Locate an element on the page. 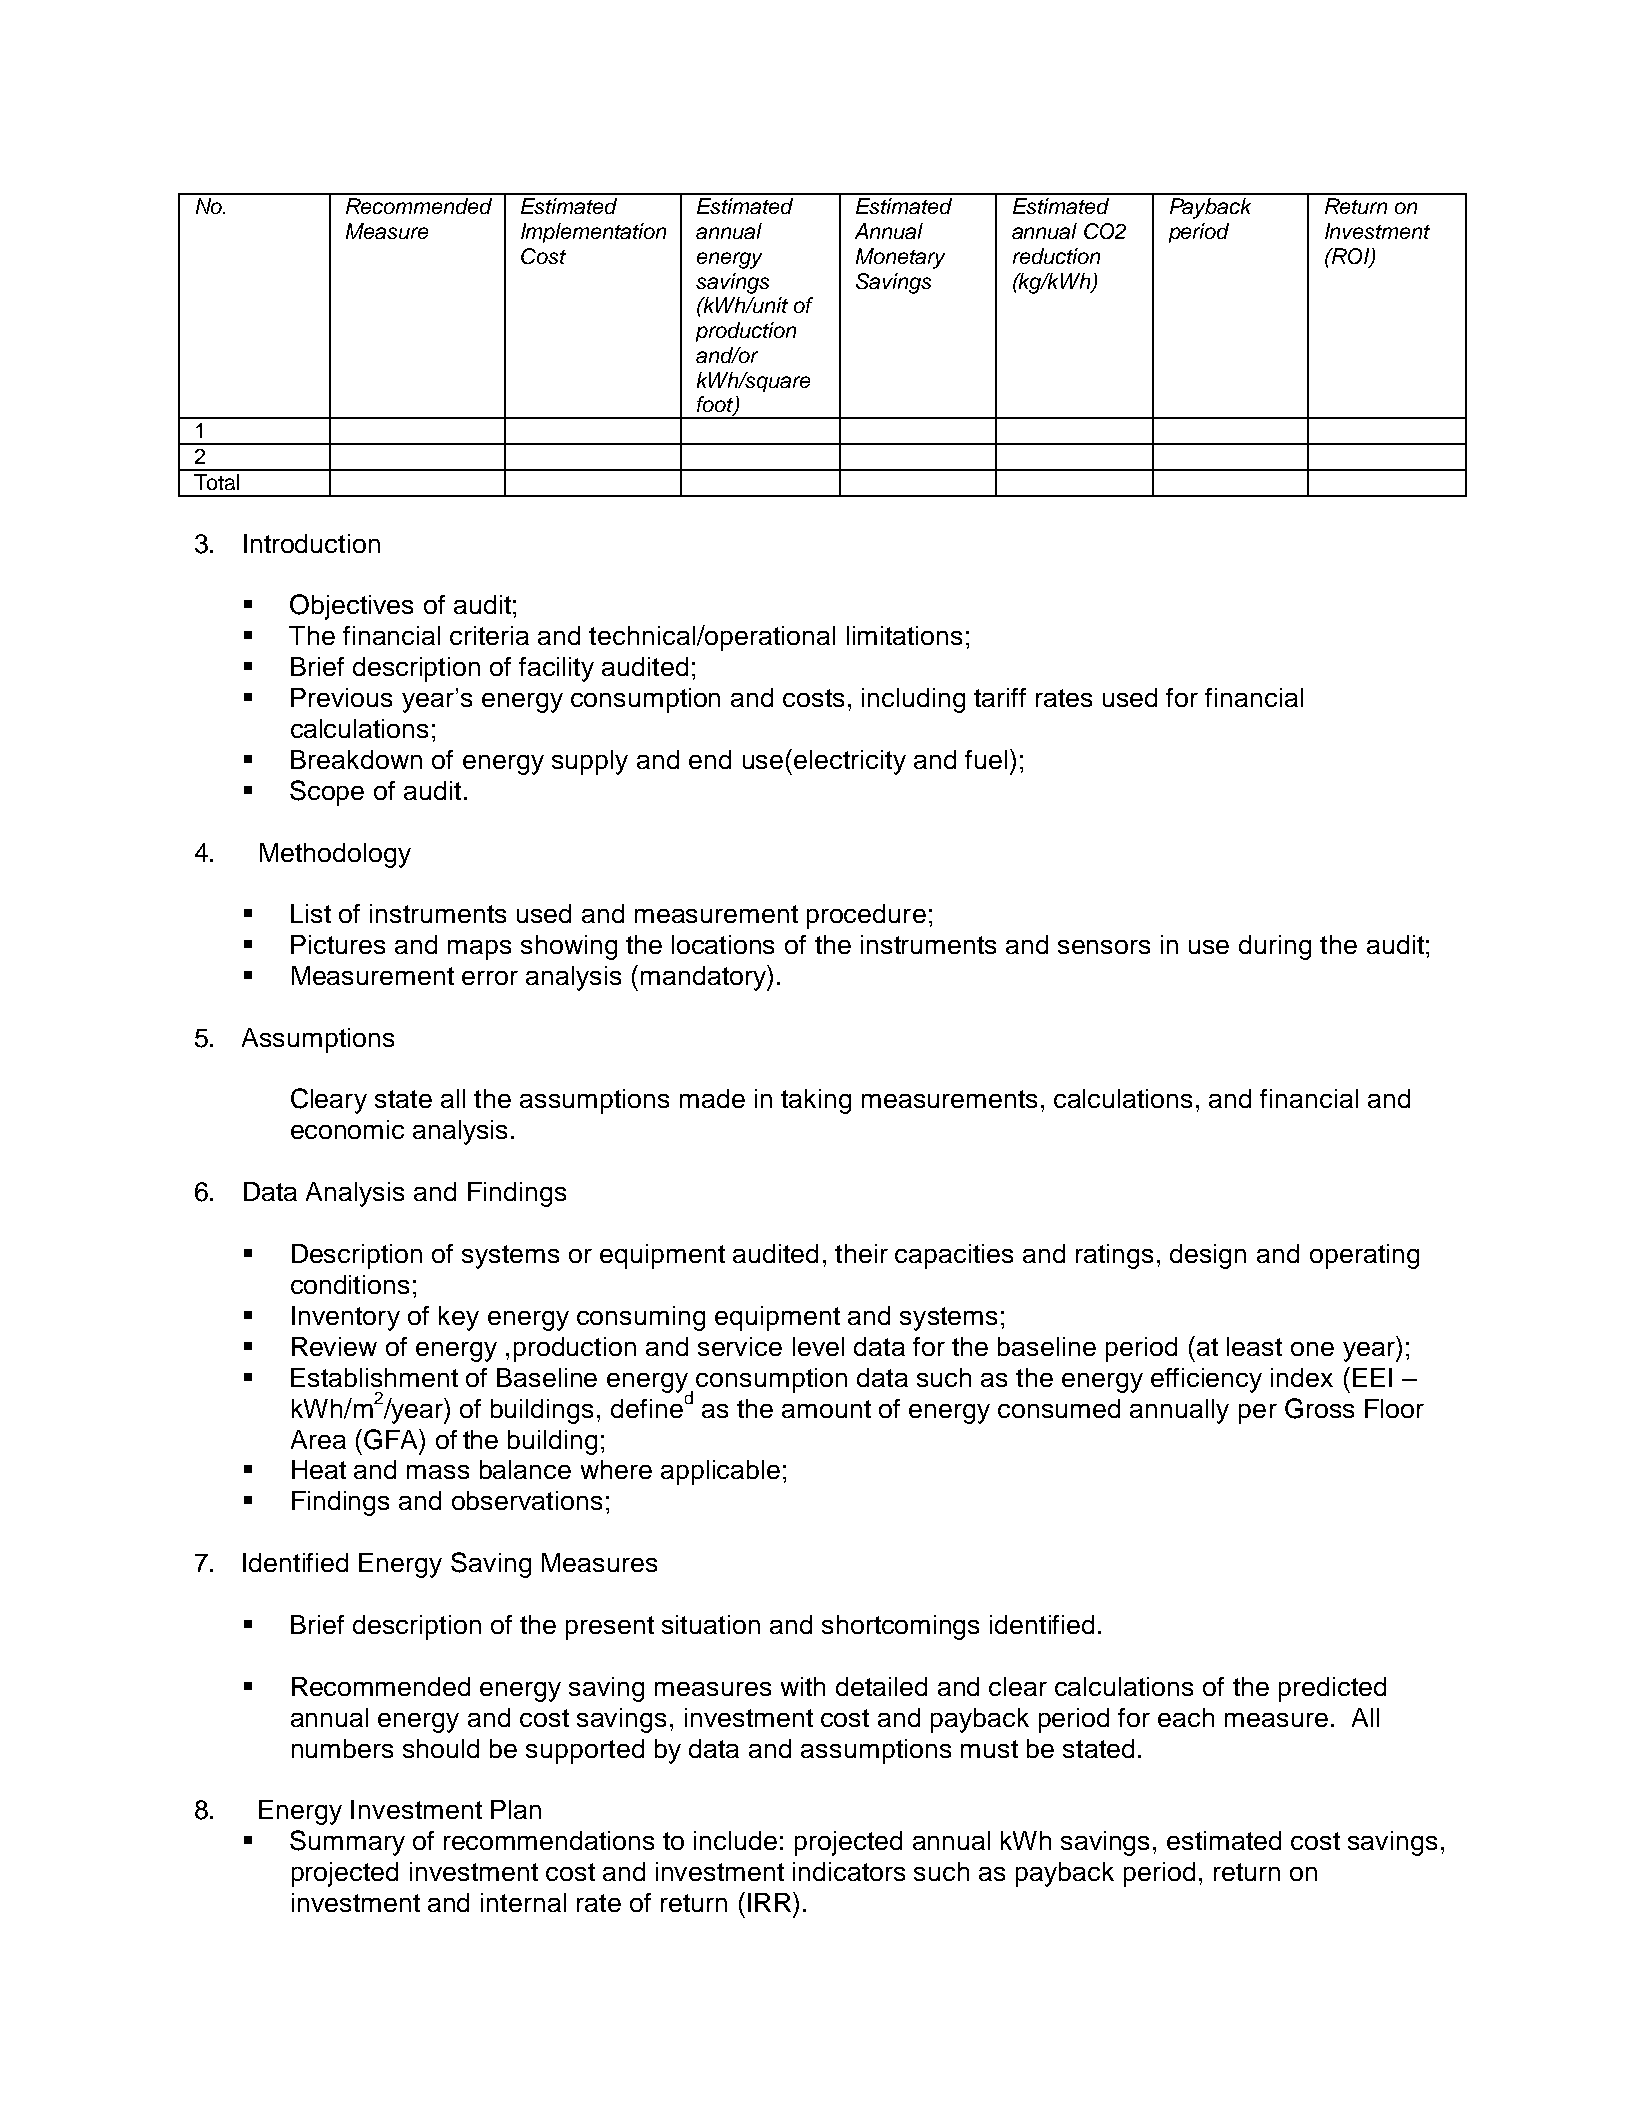 Image resolution: width=1645 pixels, height=2128 pixels. ROI is located at coordinates (1350, 257).
